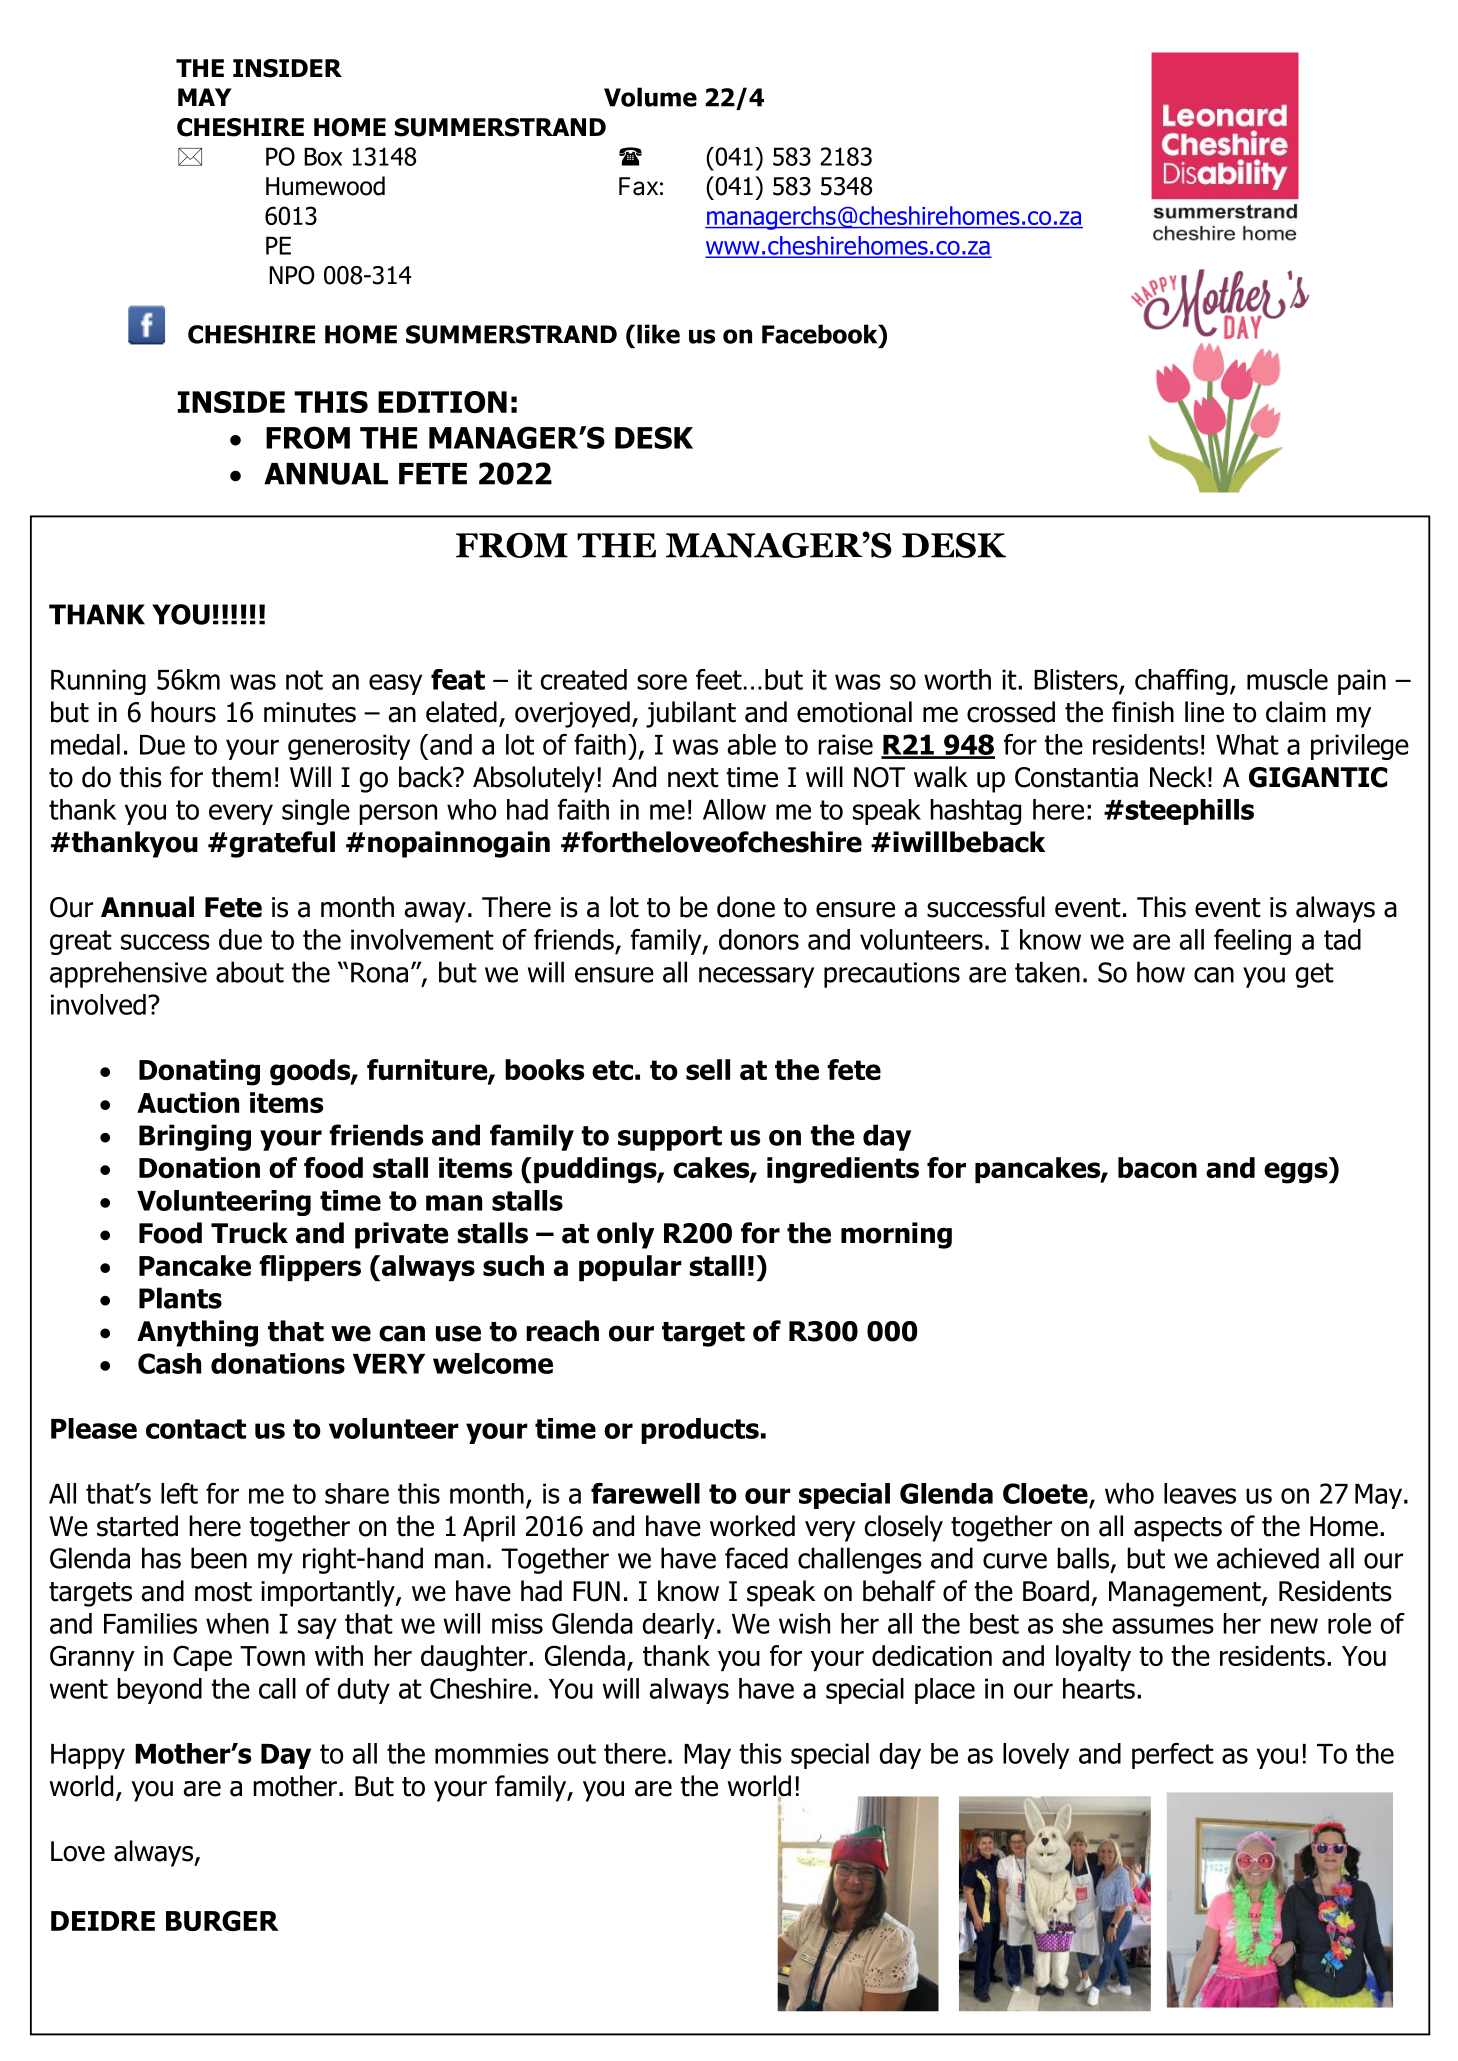 The image size is (1458, 2061). I want to click on mommies, so click(492, 1753).
